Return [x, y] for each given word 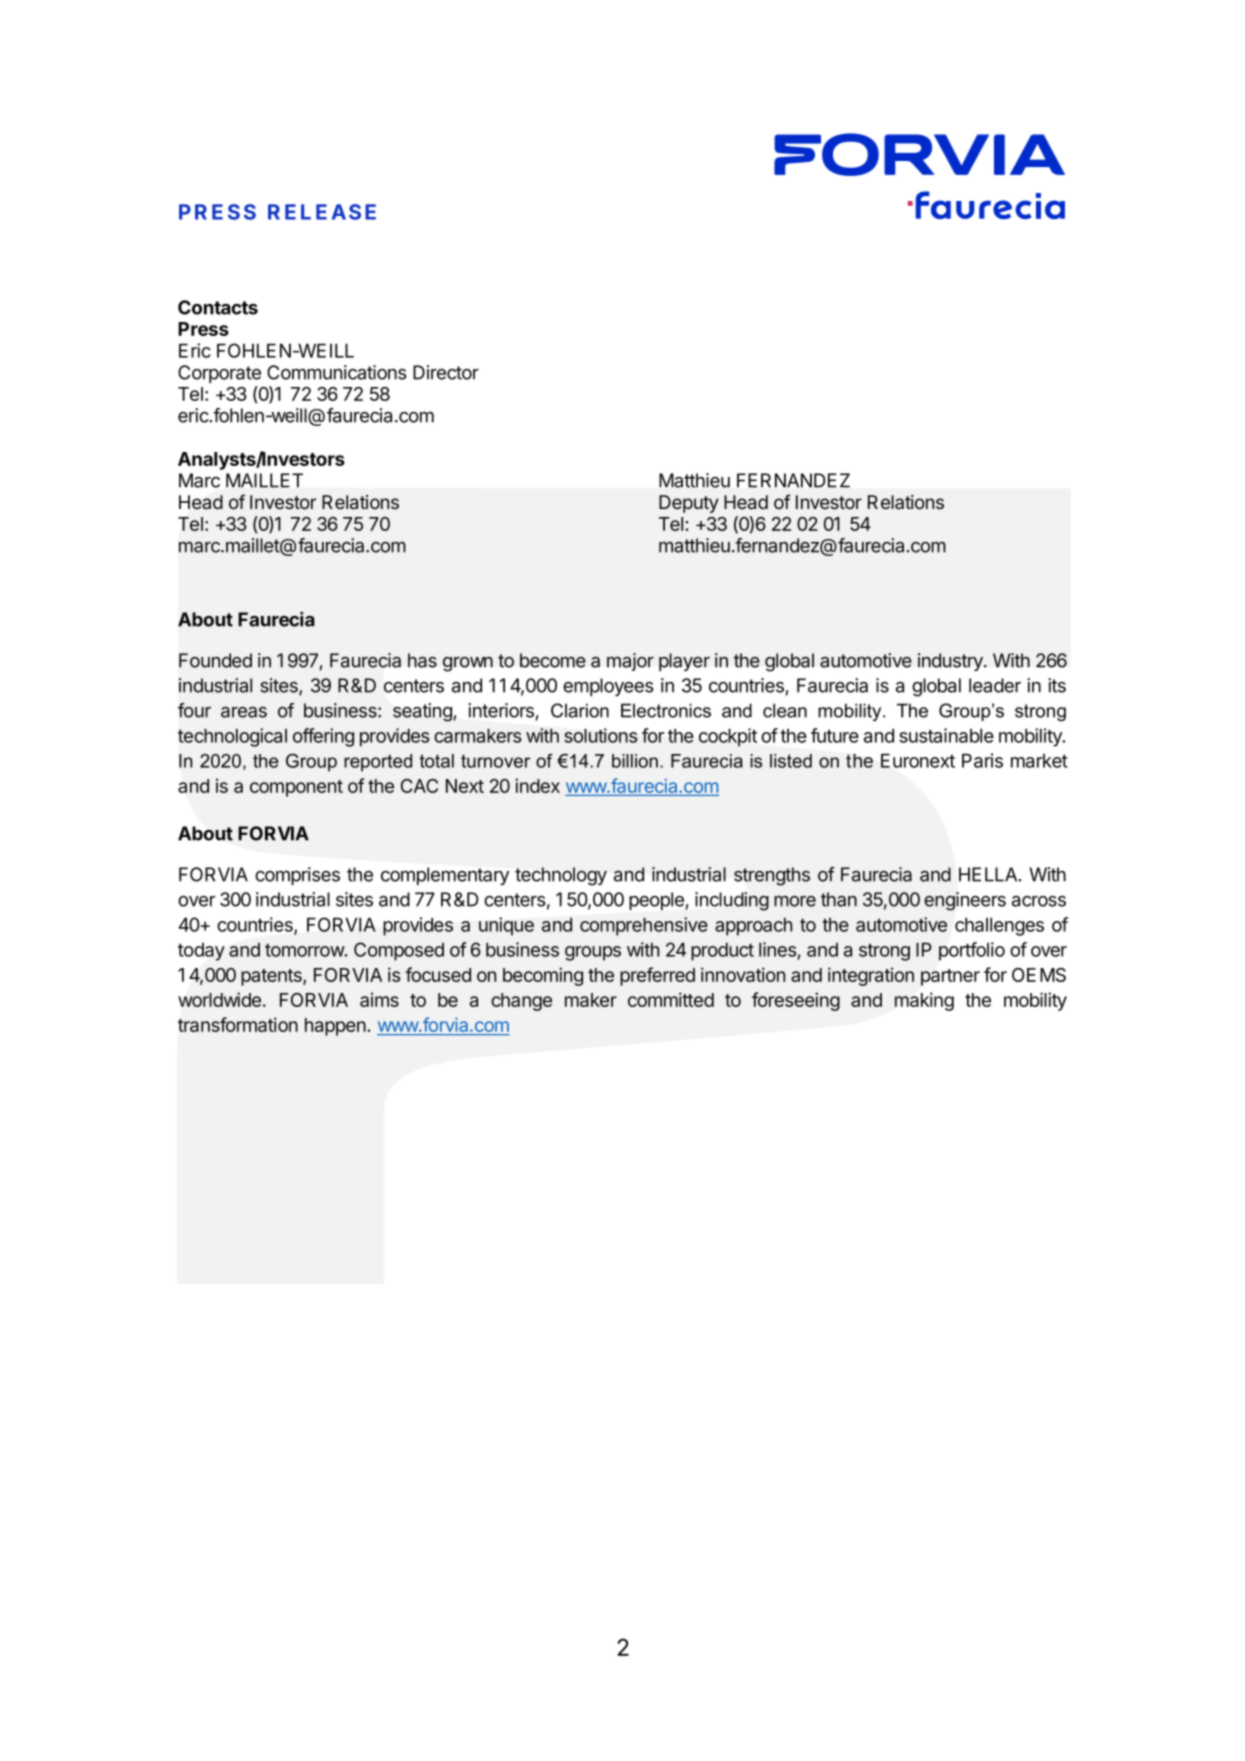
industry [951, 662]
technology [561, 876]
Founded [215, 660]
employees [608, 687]
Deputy [689, 504]
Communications [337, 372]
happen [336, 1027]
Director [446, 372]
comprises [297, 876]
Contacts [218, 307]
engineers [965, 901]
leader [995, 685]
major [630, 662]
